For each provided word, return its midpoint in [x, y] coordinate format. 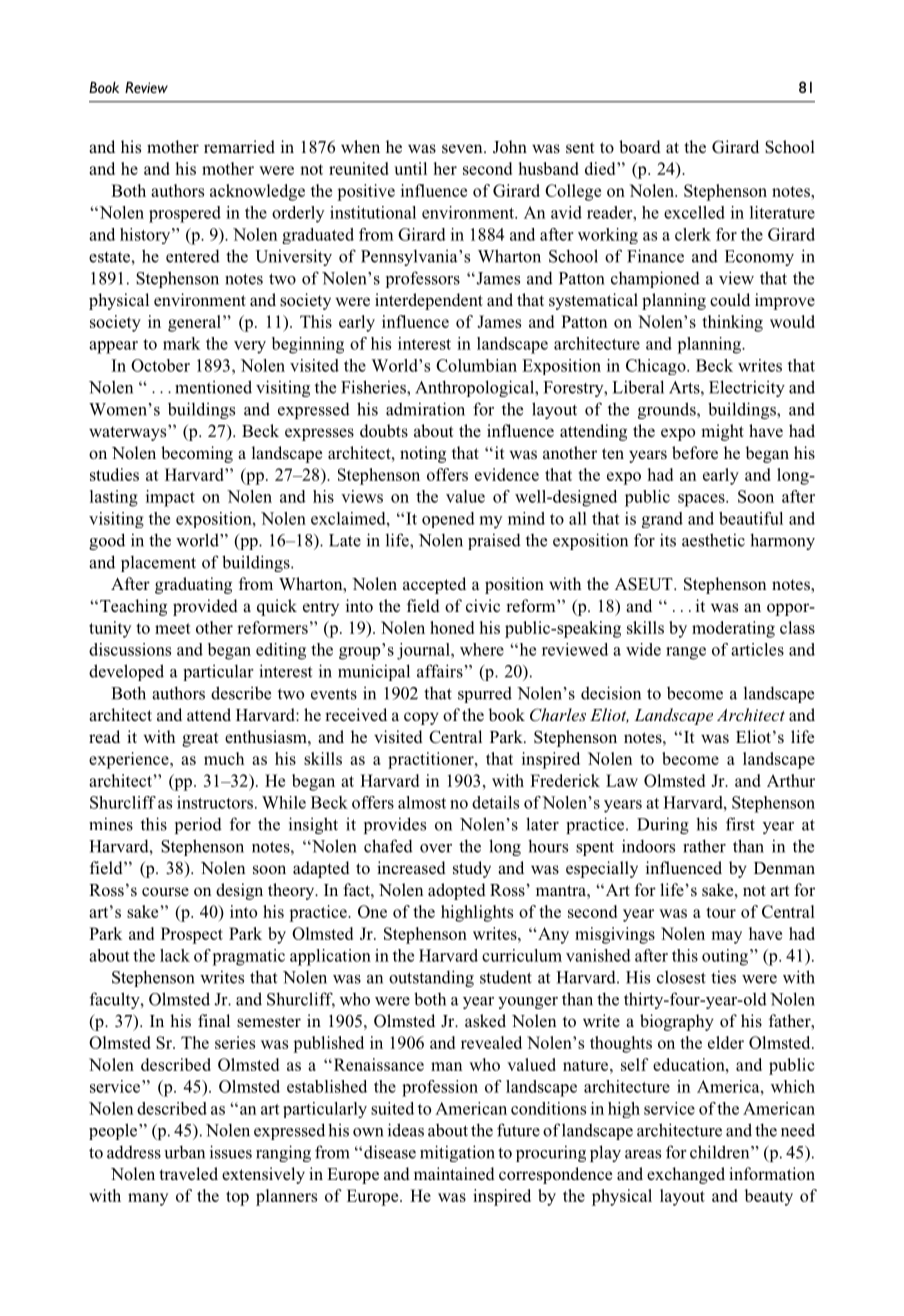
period [198, 825]
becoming [197, 454]
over [436, 848]
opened [448, 520]
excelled [694, 212]
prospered [185, 214]
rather [704, 846]
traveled [188, 1173]
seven [463, 148]
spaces [702, 500]
